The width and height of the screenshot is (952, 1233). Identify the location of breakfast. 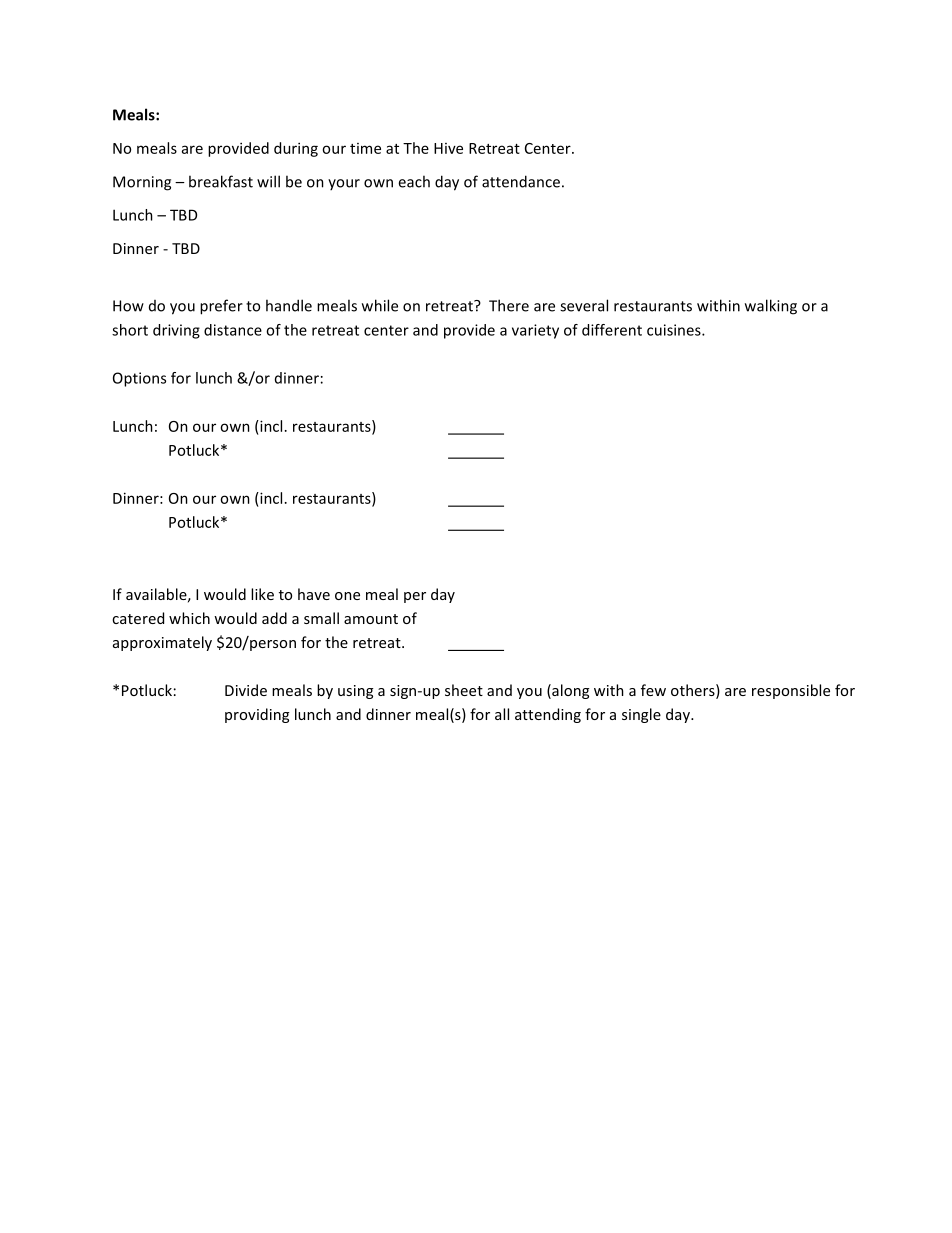
(221, 181).
